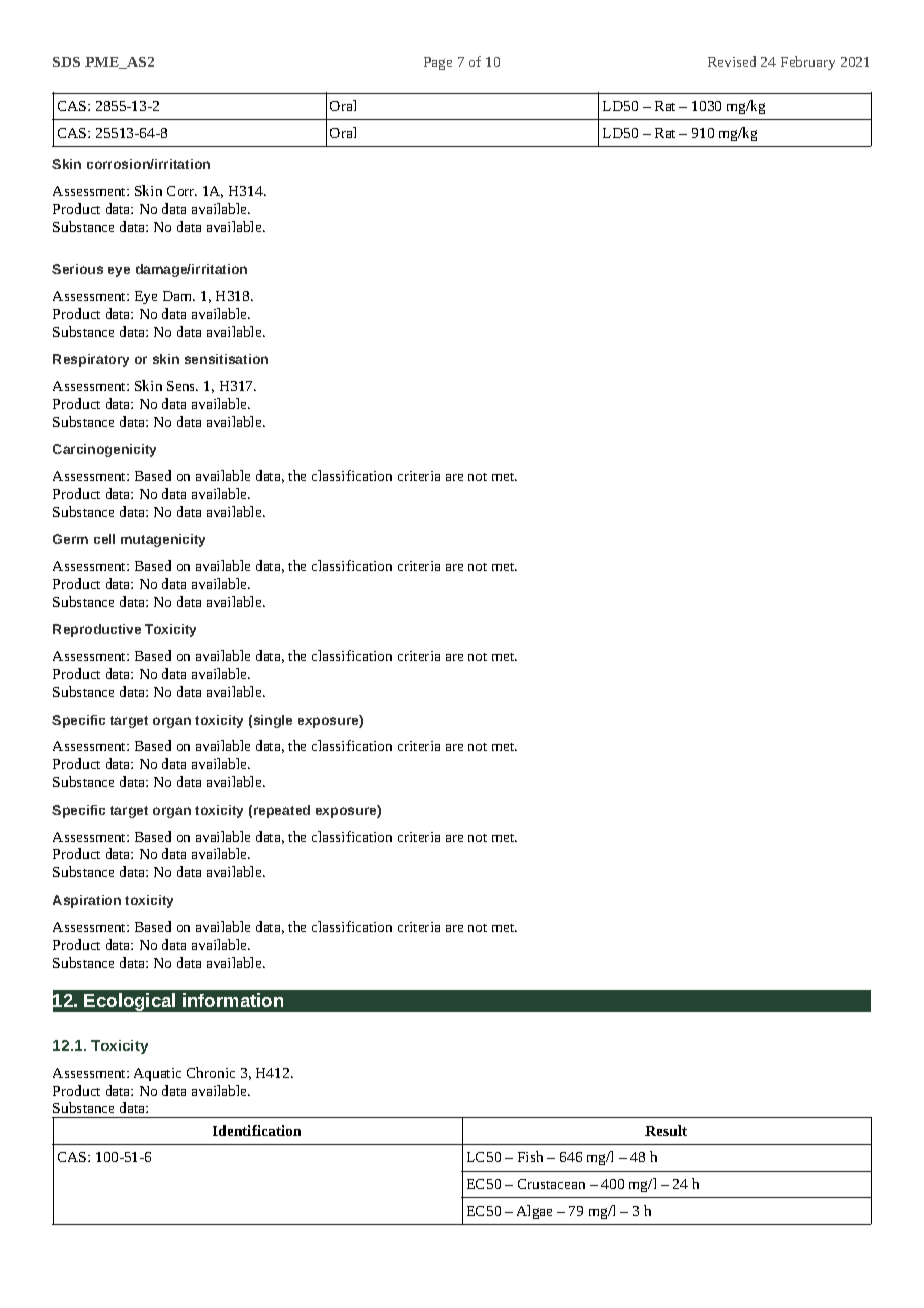 This screenshot has width=924, height=1308. I want to click on Chronic, so click(211, 1072).
